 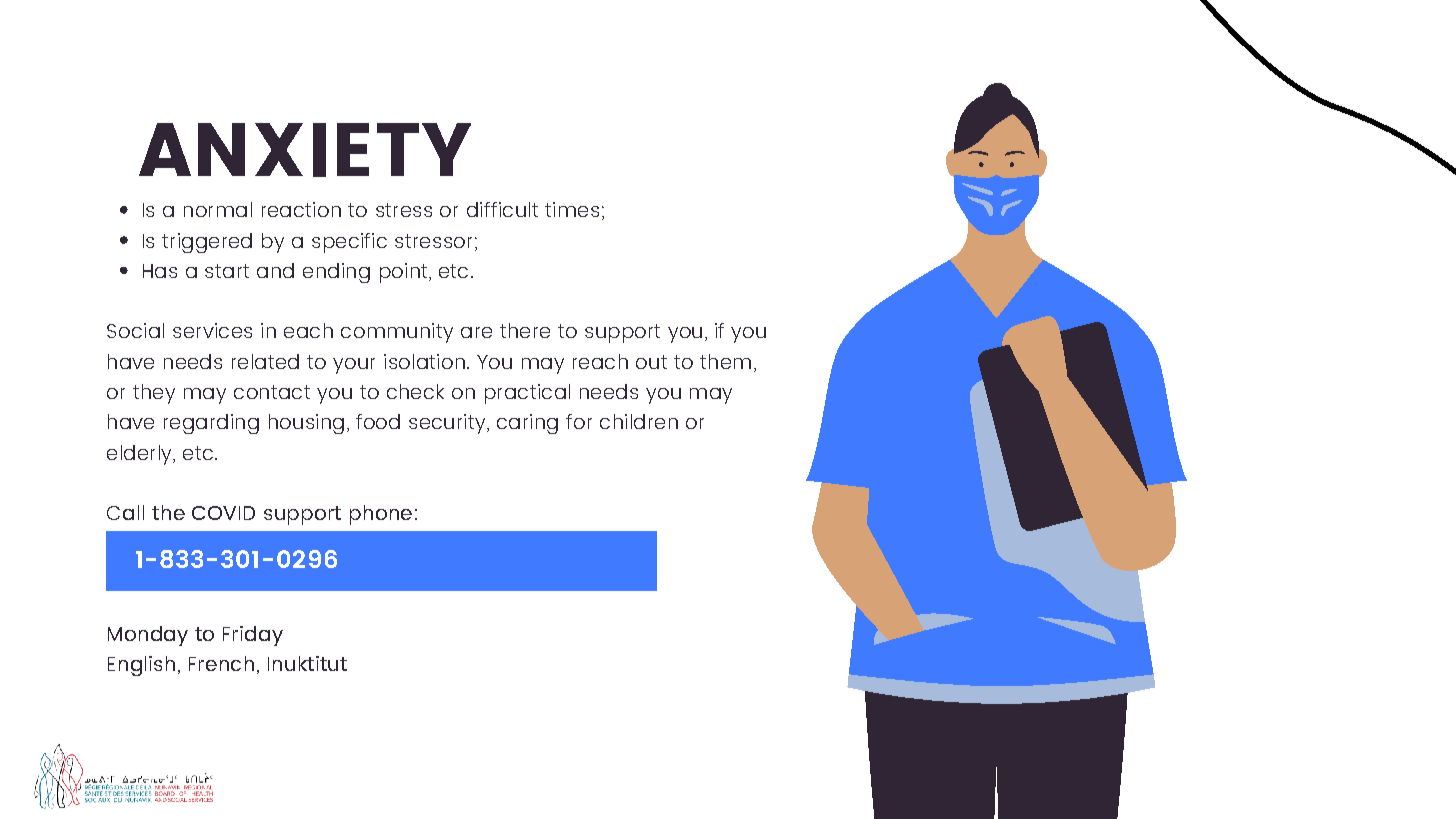 I want to click on normal, so click(x=218, y=209).
